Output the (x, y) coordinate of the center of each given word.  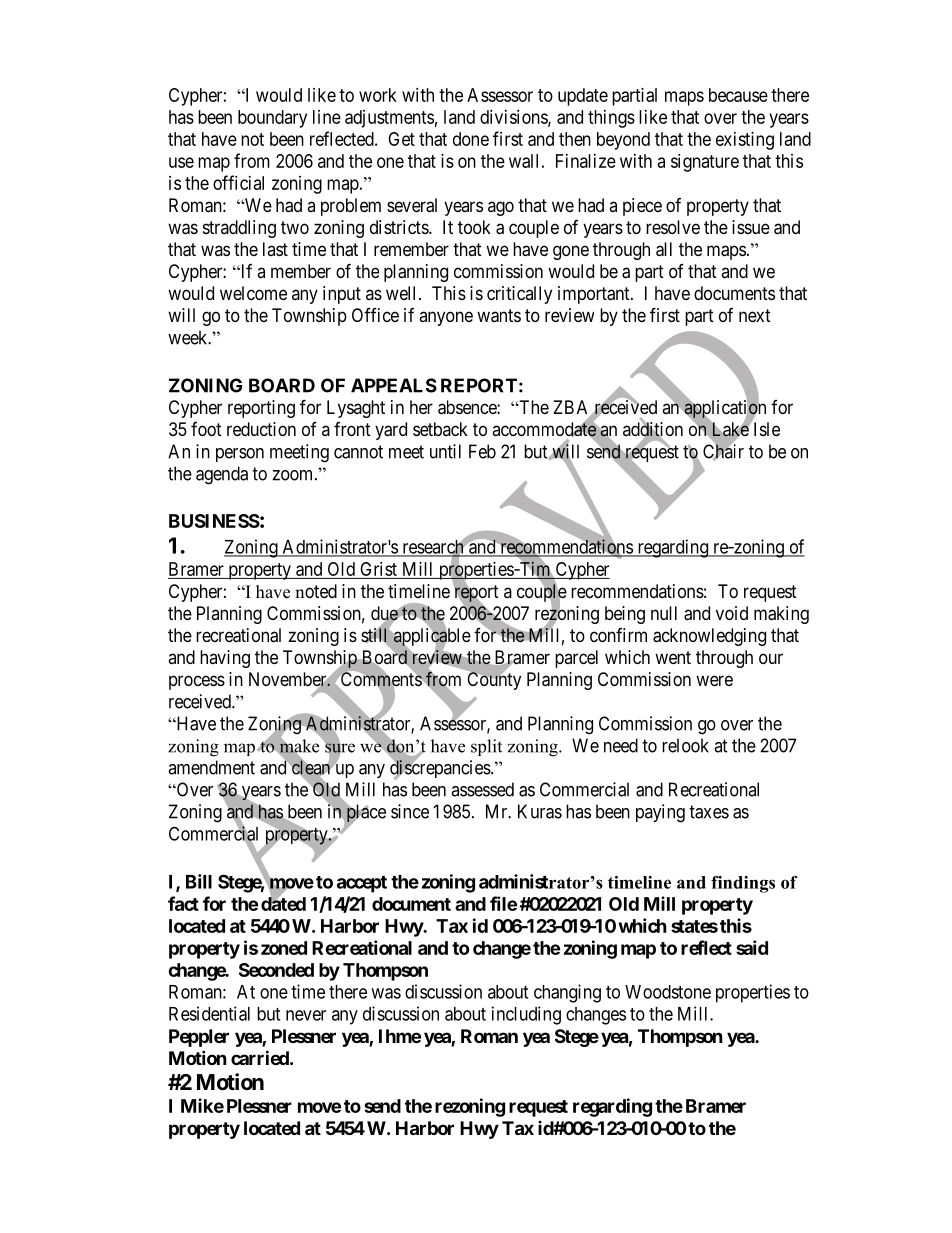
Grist (378, 570)
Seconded (276, 970)
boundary (272, 119)
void (732, 613)
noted (316, 591)
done (471, 139)
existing (745, 141)
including (526, 1015)
